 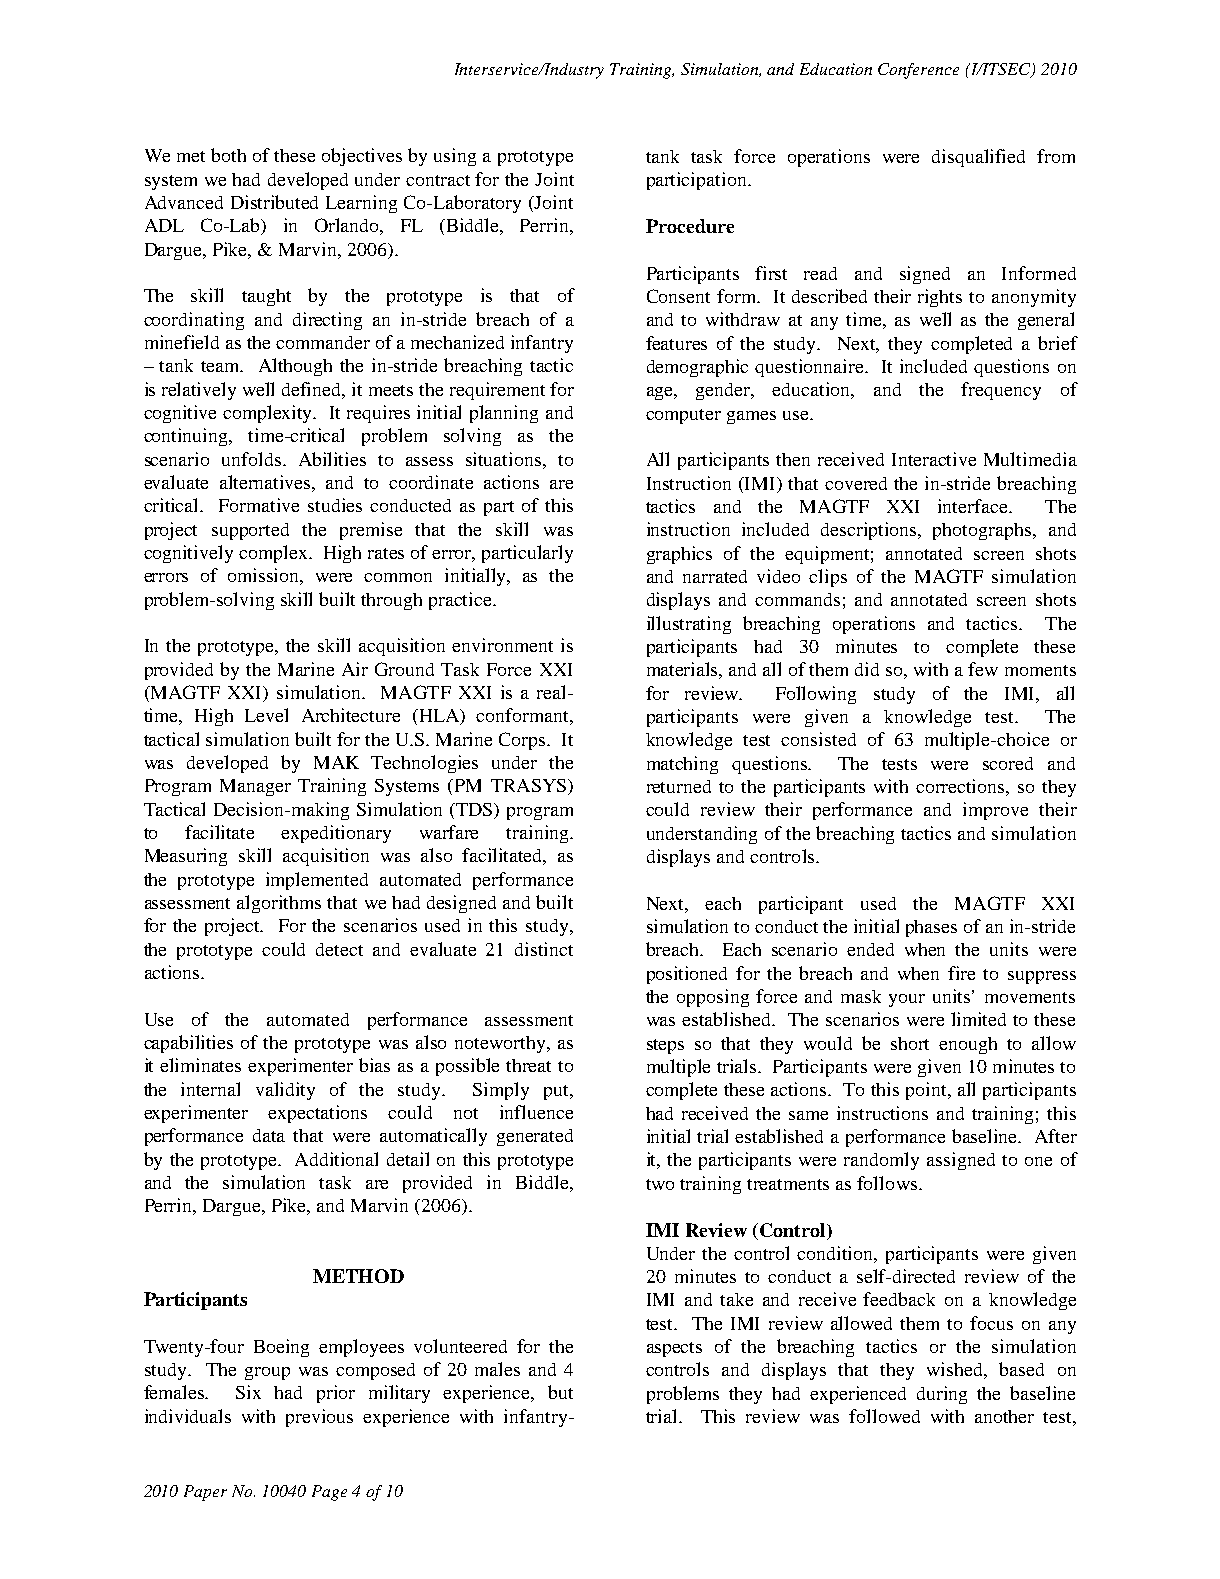 What do you see at coordinates (544, 949) in the document?
I see `distinct` at bounding box center [544, 949].
